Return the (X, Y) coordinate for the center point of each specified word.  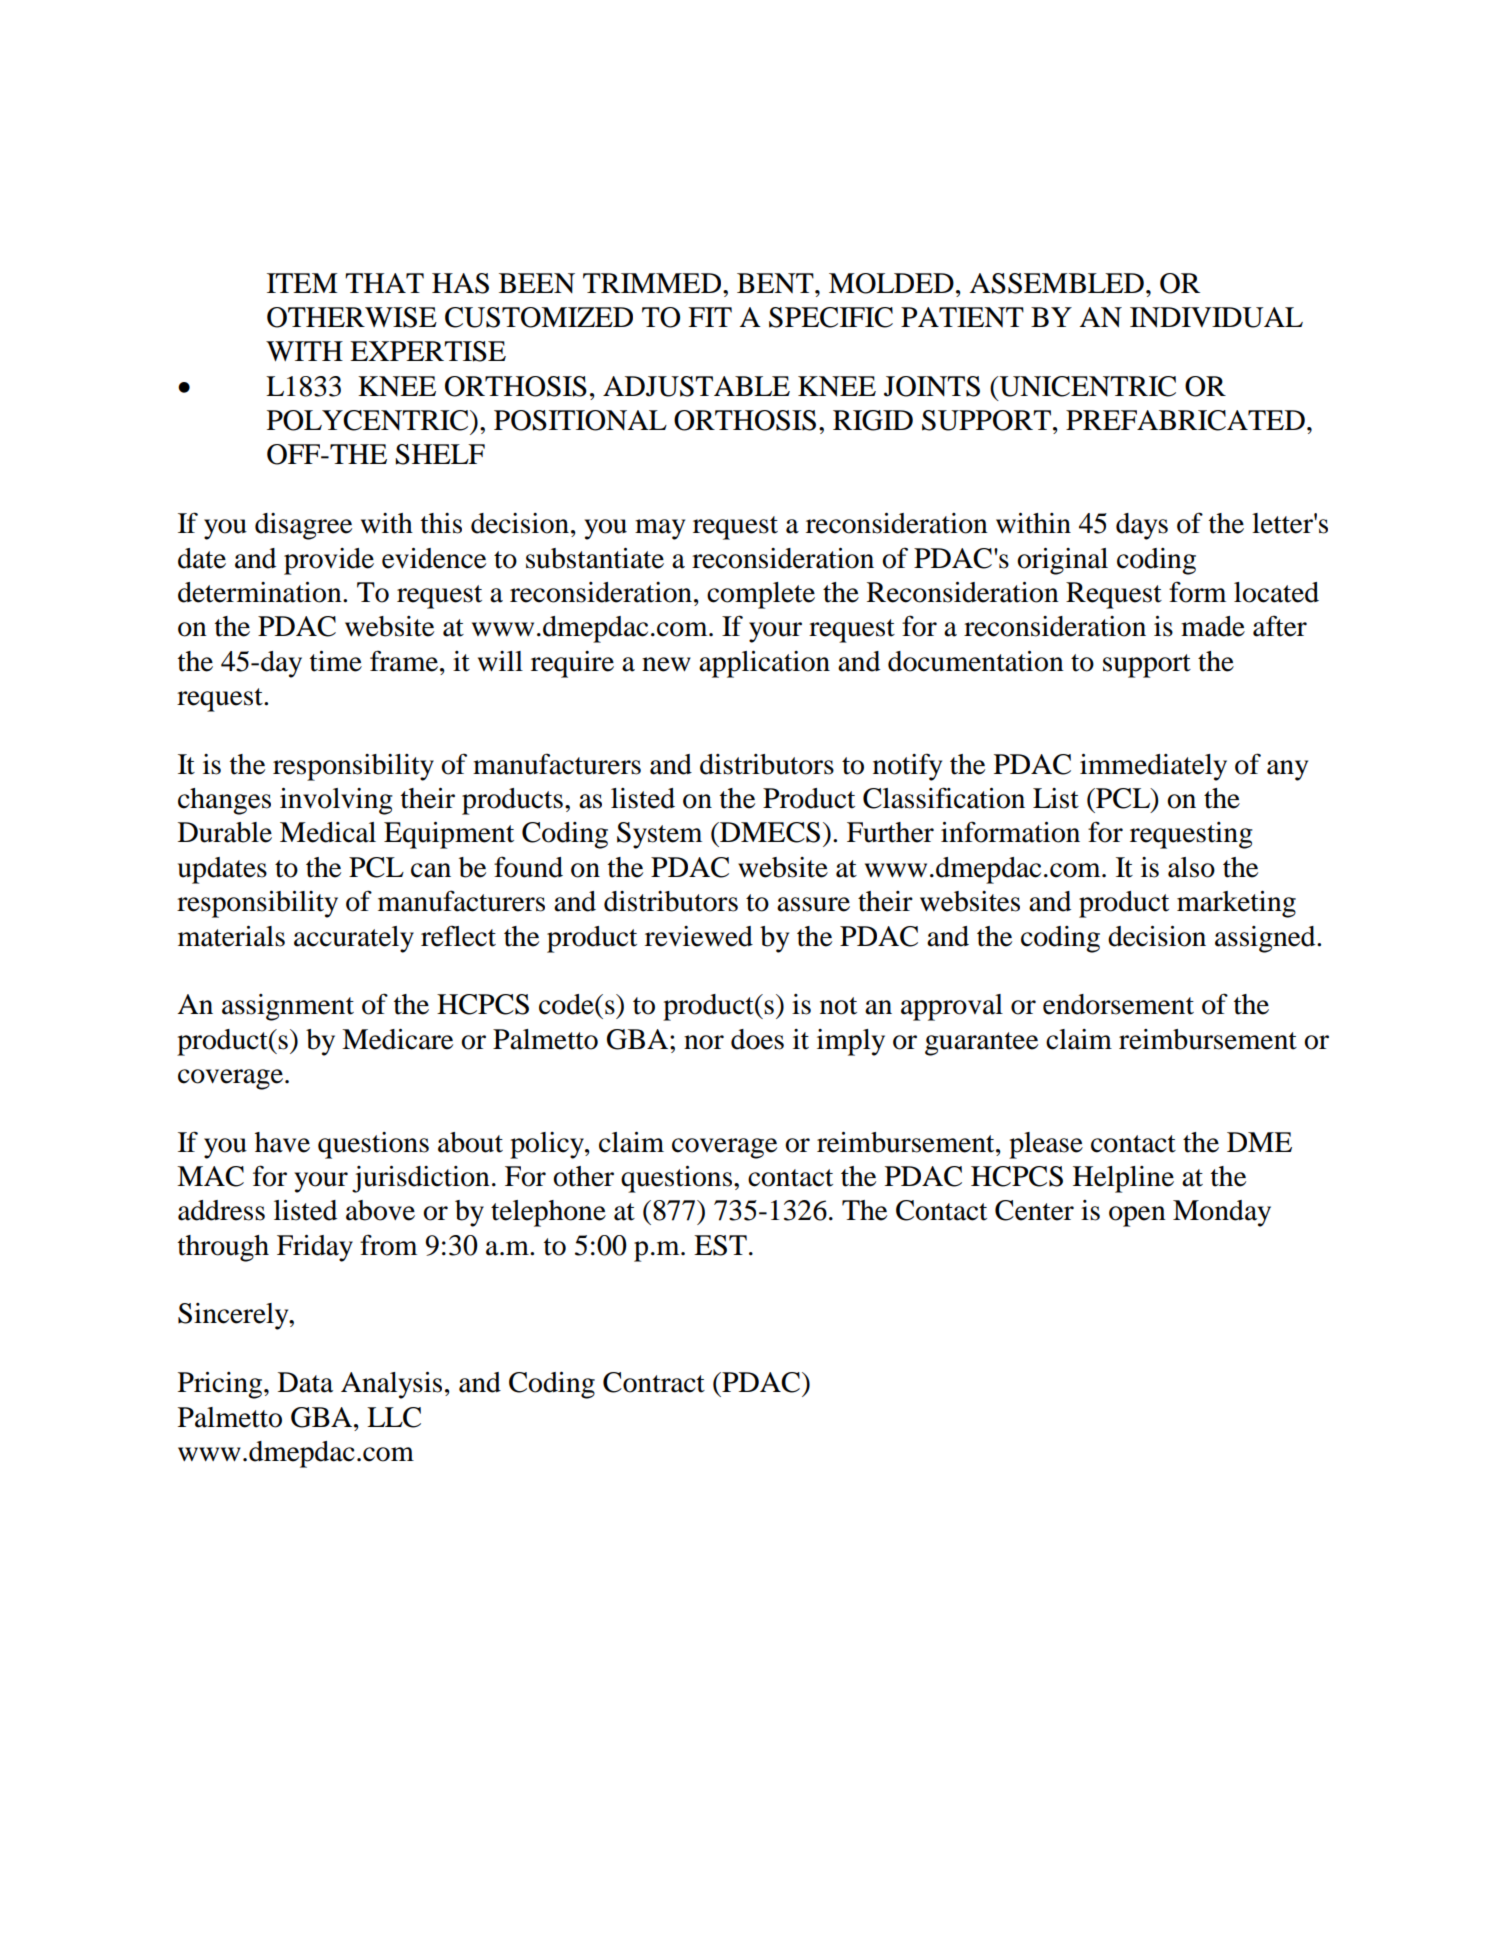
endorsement (1118, 1004)
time (336, 661)
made (1213, 626)
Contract (654, 1382)
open (1137, 1216)
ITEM (302, 283)
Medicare (397, 1039)
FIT (710, 317)
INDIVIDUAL (1216, 317)
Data (305, 1382)
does (757, 1039)
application (764, 664)
